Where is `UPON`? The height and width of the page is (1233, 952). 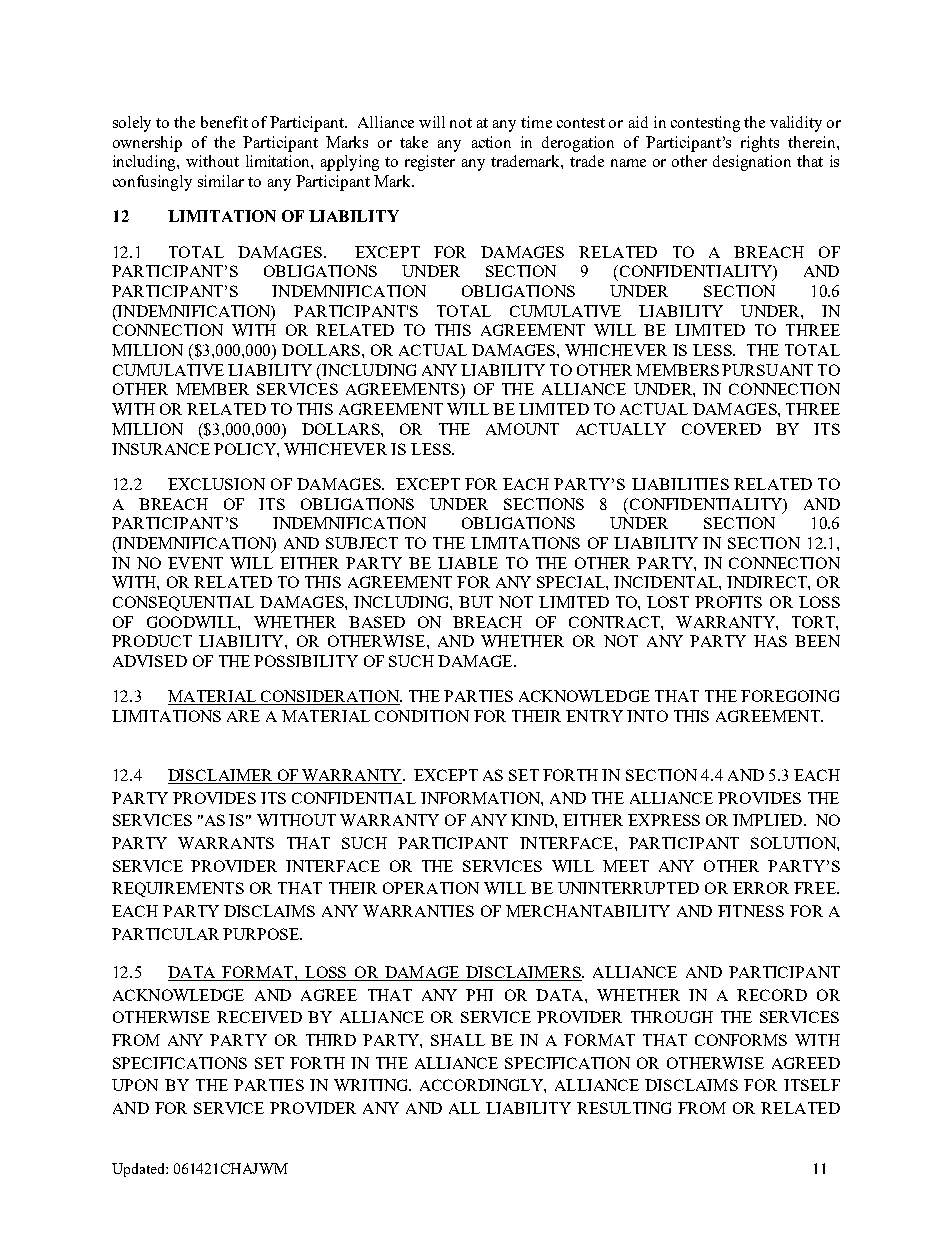
UPON is located at coordinates (135, 1085).
